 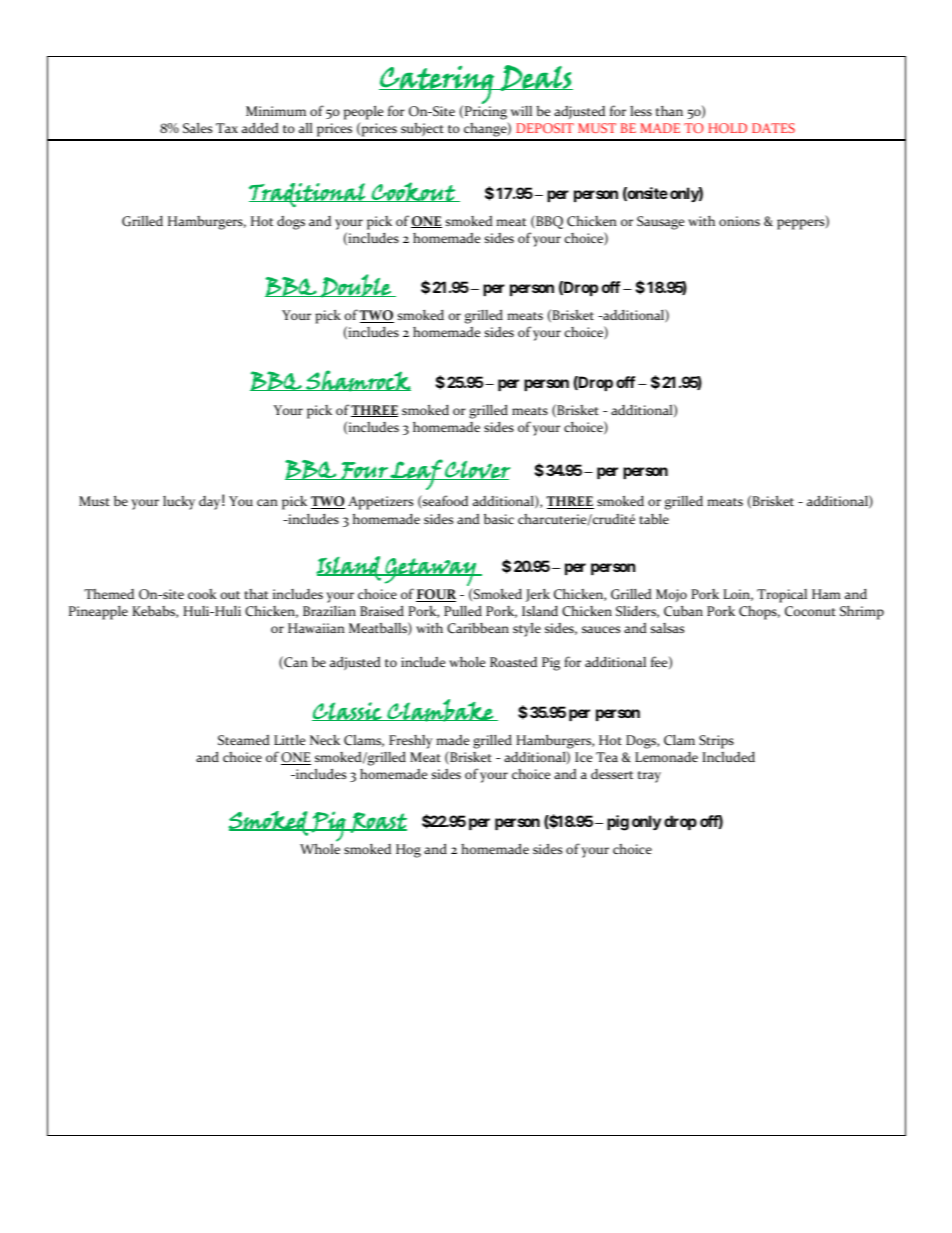 What do you see at coordinates (98, 613) in the screenshot?
I see `Pineapple` at bounding box center [98, 613].
